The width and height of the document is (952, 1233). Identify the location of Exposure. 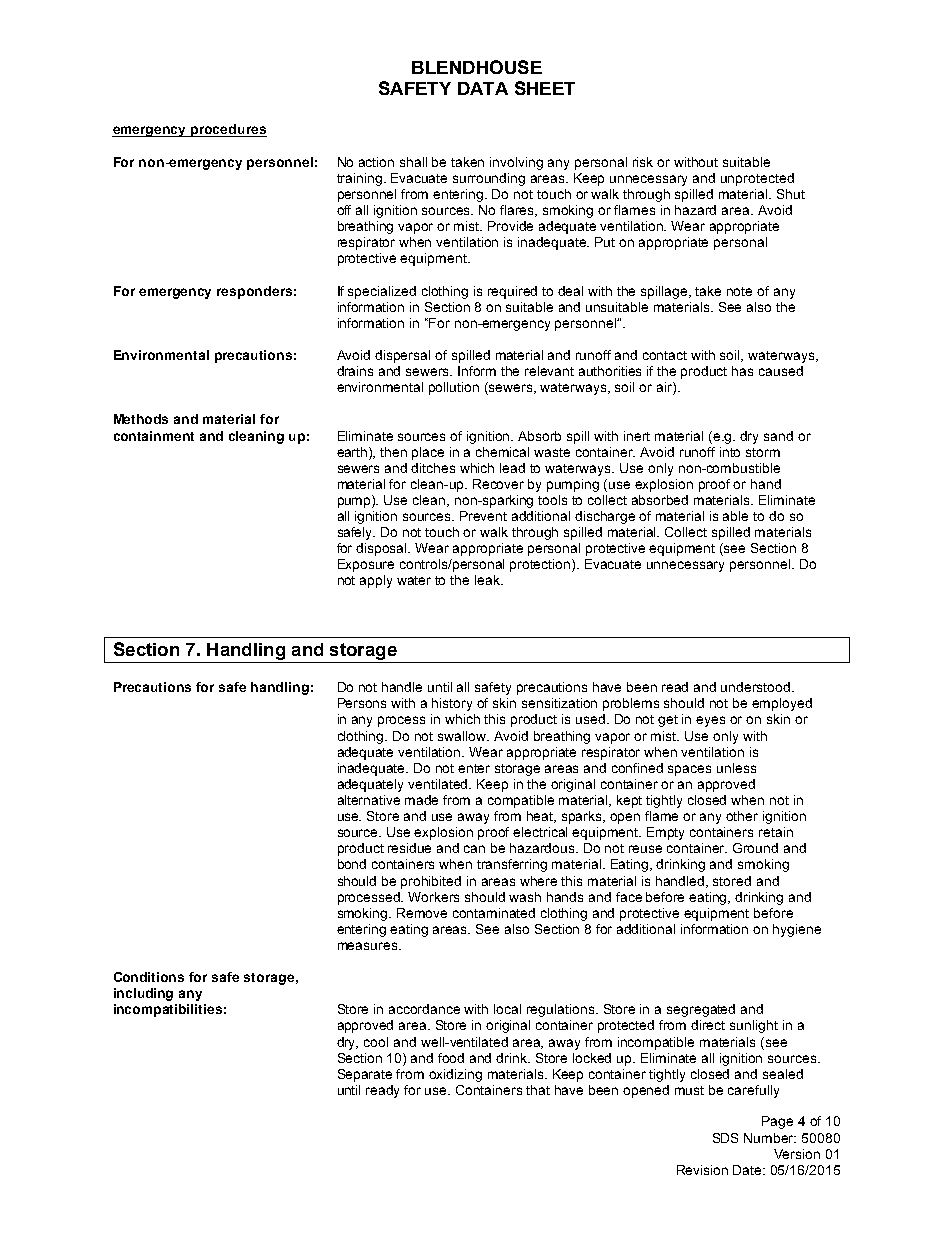
(366, 565).
